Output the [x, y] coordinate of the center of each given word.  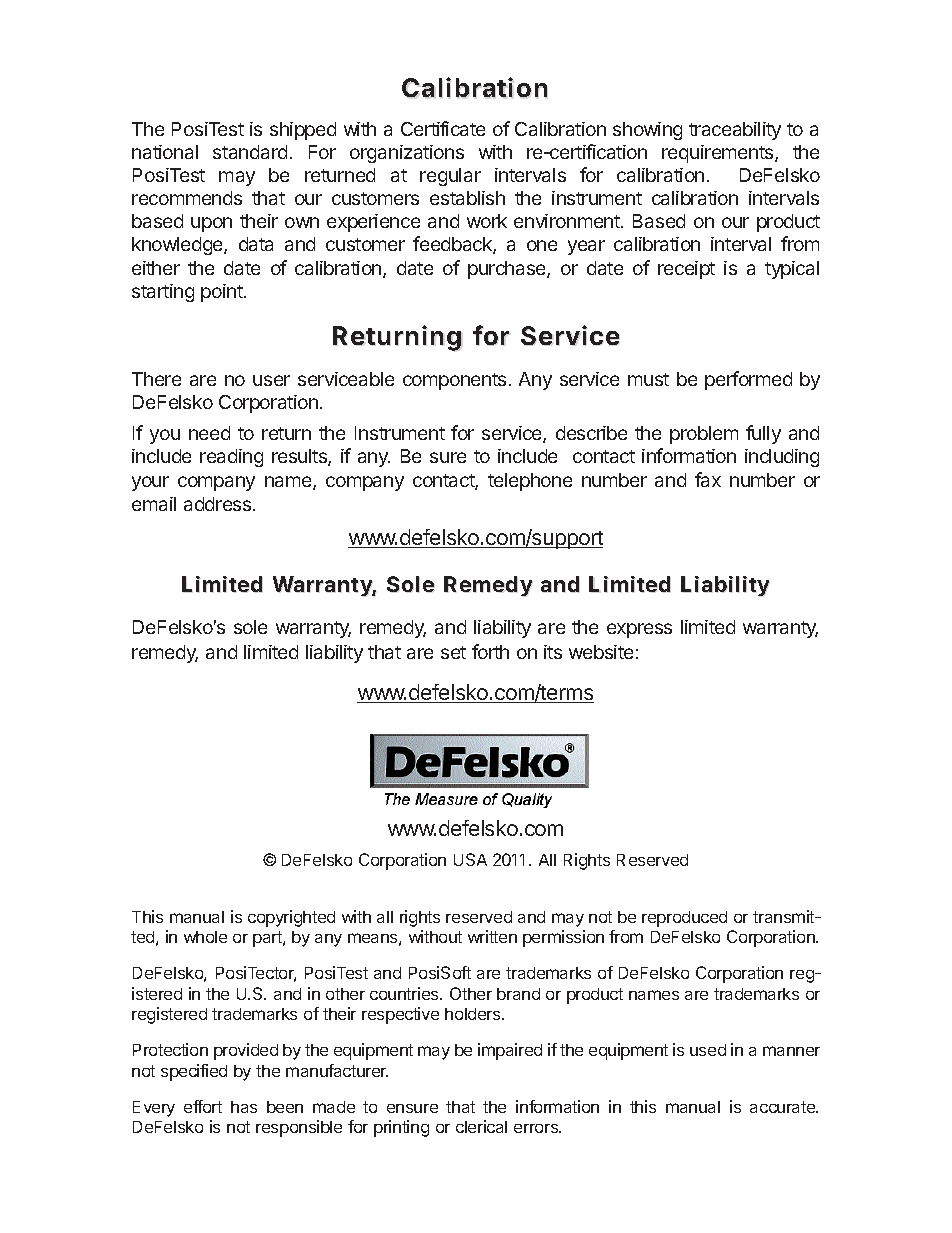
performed [748, 380]
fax [708, 479]
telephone [530, 482]
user [271, 380]
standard [250, 152]
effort [203, 1106]
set [453, 652]
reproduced [684, 919]
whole [205, 937]
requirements [719, 154]
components [454, 381]
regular [450, 177]
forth [490, 651]
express [639, 630]
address [219, 504]
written [492, 936]
